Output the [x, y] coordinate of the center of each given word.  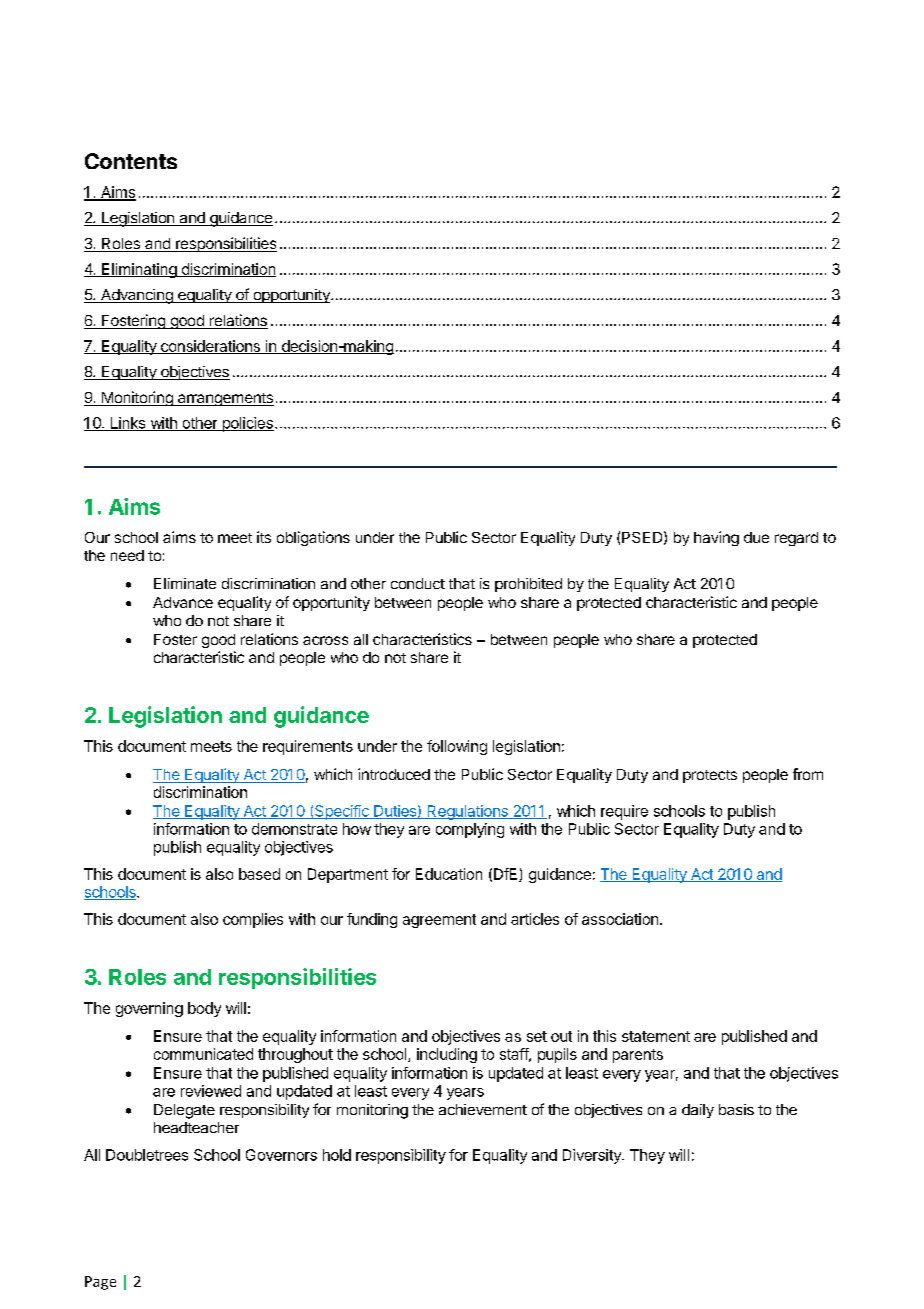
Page [100, 1283]
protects [710, 776]
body [204, 1009]
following [457, 747]
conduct [418, 583]
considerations [210, 347]
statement [656, 1036]
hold [337, 1155]
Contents [131, 161]
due [756, 537]
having [716, 538]
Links [128, 424]
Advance [183, 602]
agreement [439, 921]
